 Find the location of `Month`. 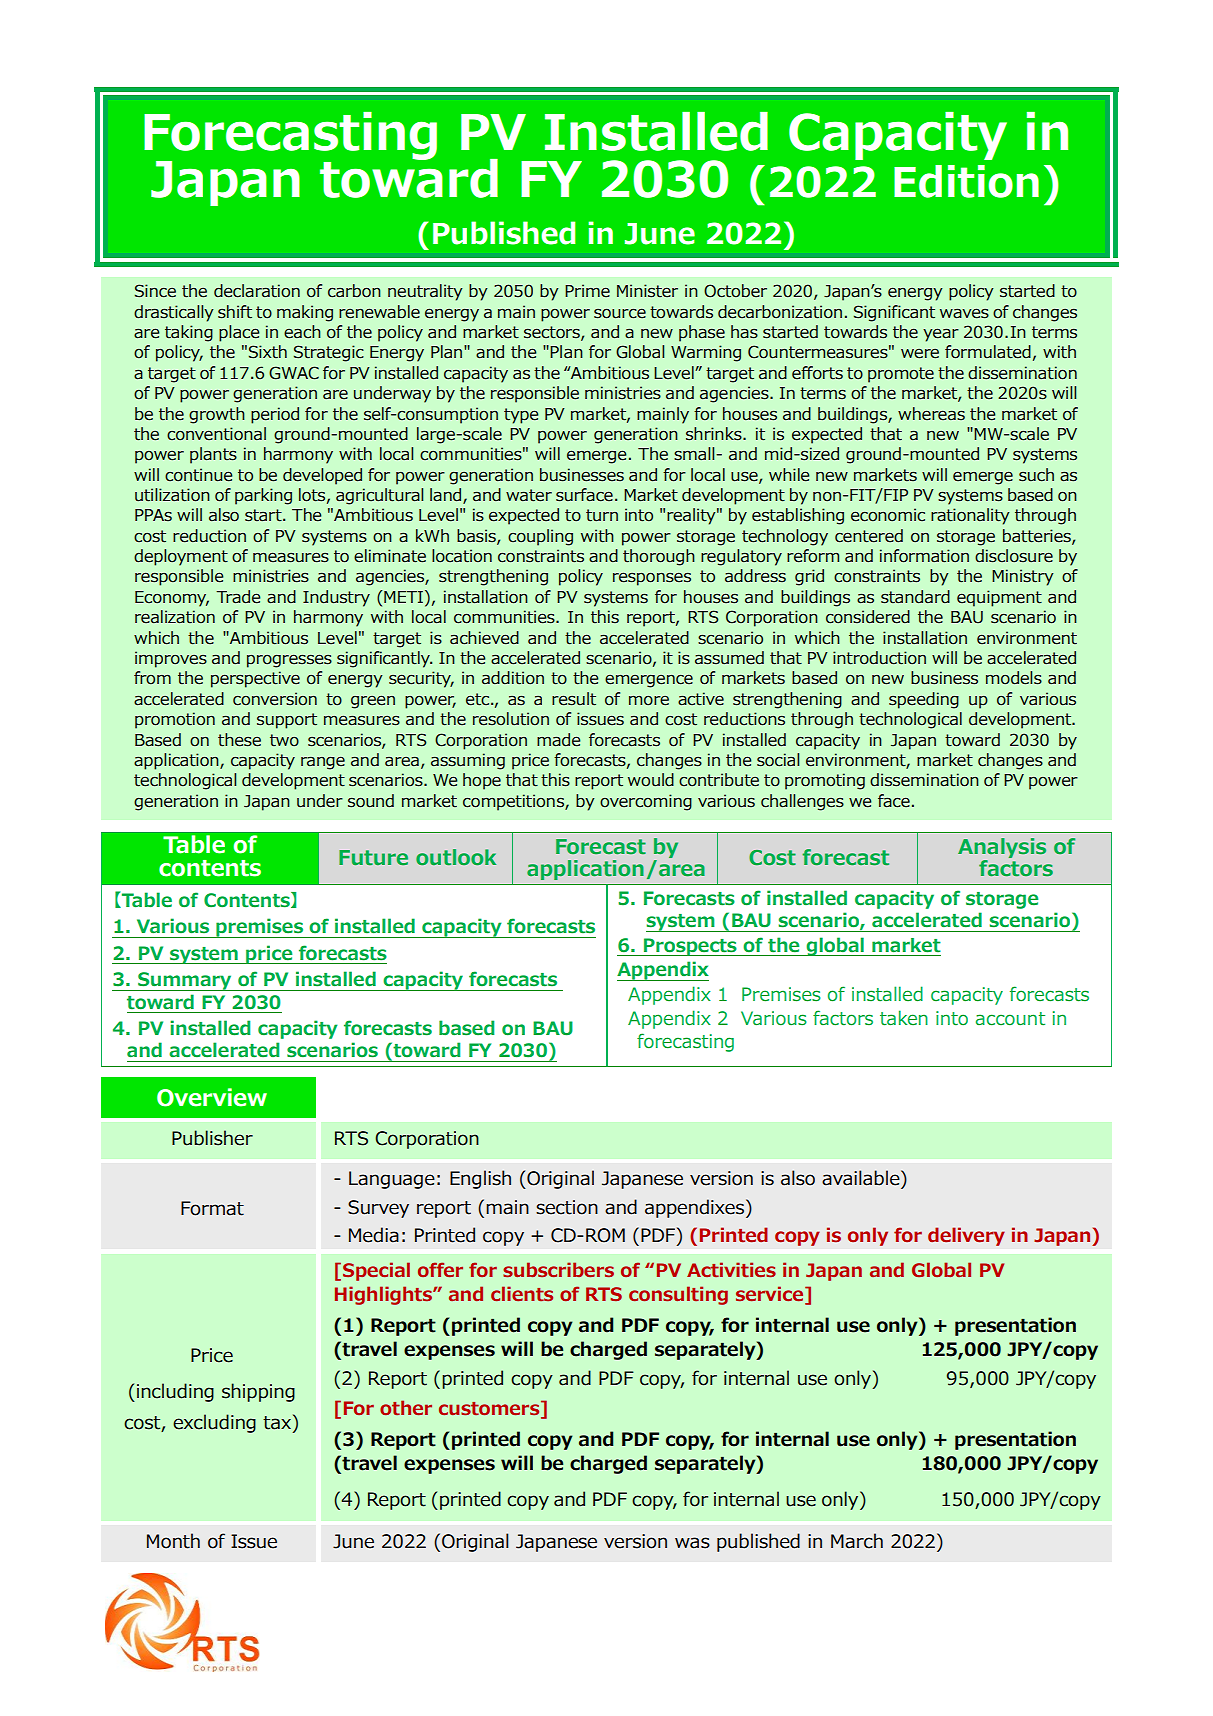

Month is located at coordinates (173, 1541).
